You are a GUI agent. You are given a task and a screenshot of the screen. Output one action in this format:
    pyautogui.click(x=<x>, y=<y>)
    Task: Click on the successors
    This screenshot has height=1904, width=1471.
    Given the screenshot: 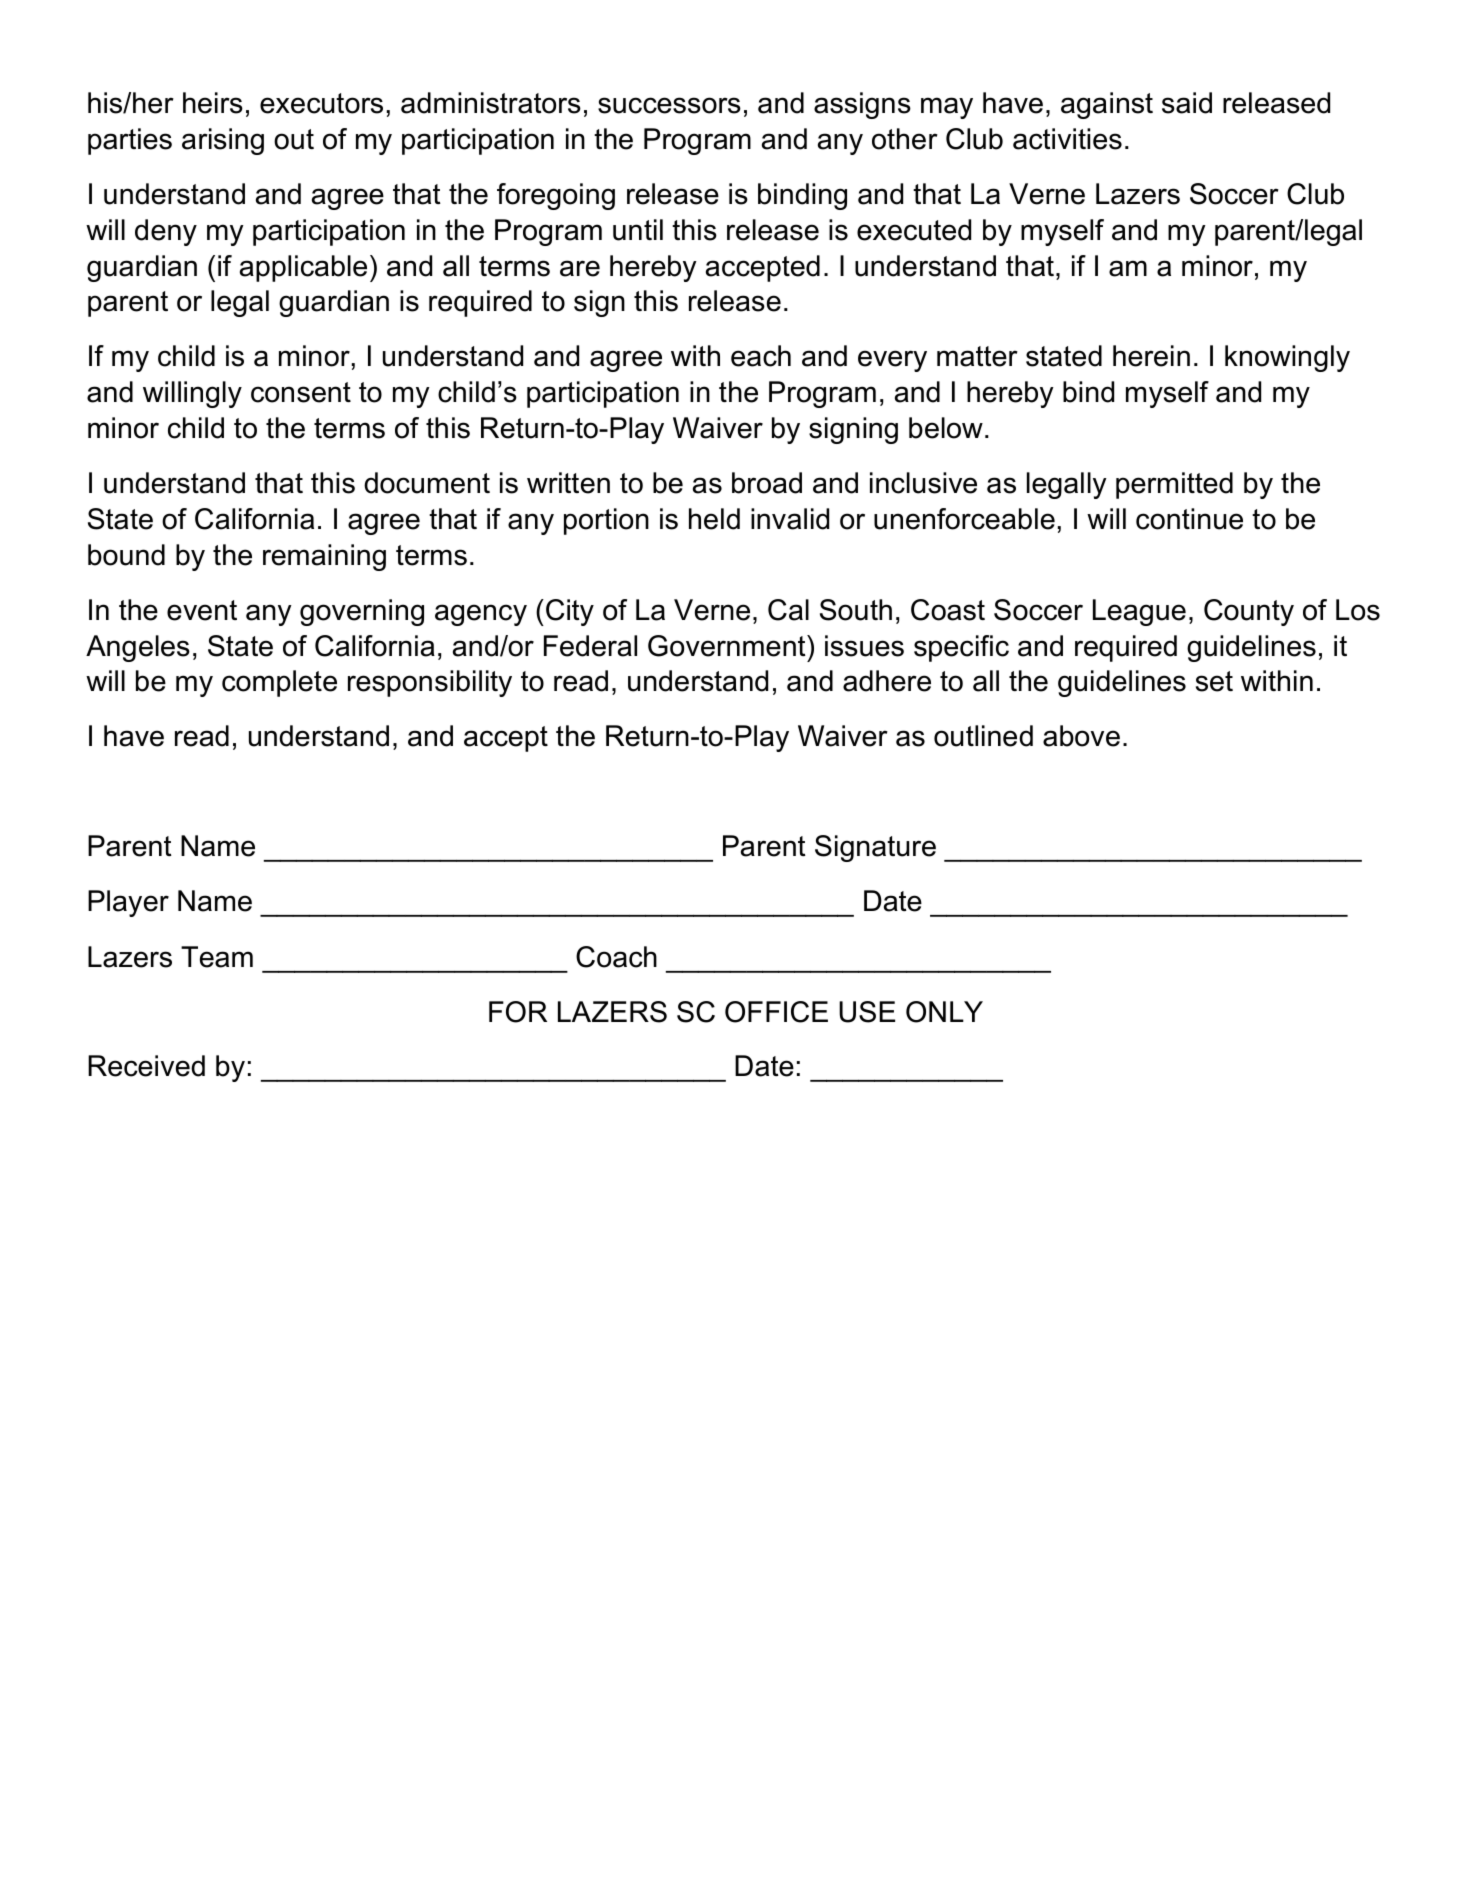 What is the action you would take?
    pyautogui.click(x=669, y=105)
